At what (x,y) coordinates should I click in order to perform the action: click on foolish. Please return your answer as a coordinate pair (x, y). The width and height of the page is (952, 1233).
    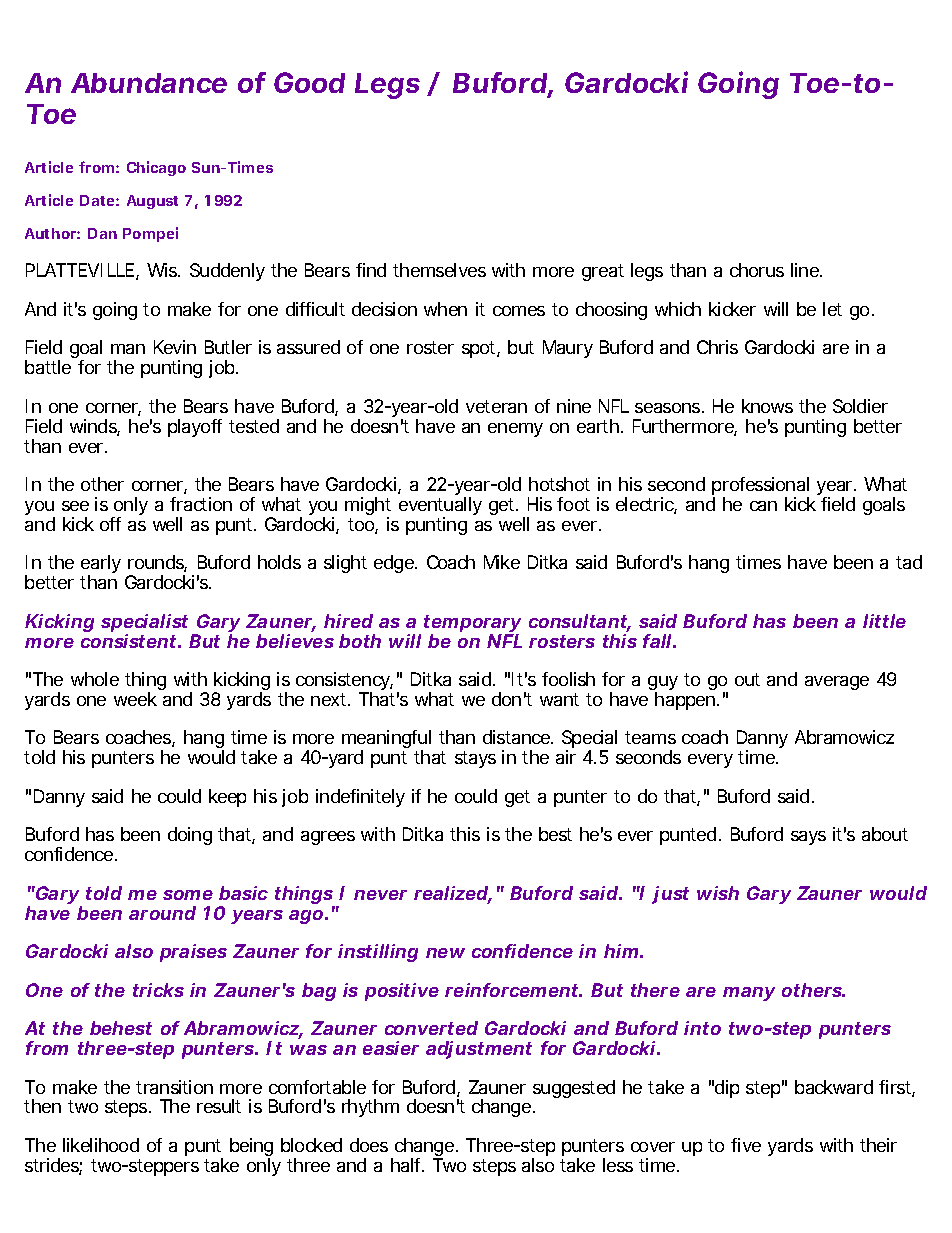
    Looking at the image, I should click on (568, 679).
